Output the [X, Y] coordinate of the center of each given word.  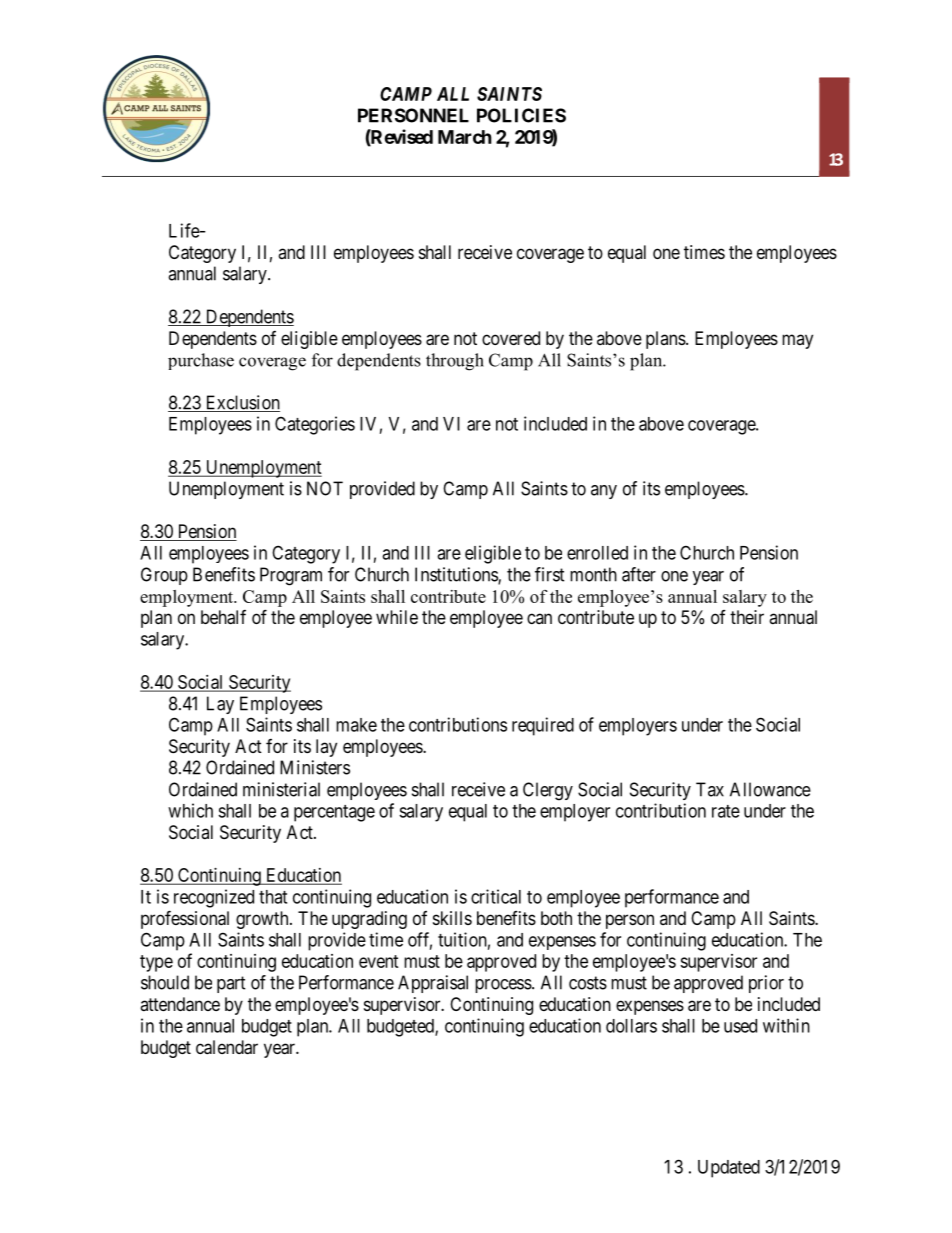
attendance [180, 1004]
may [797, 341]
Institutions [457, 575]
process [503, 986]
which [190, 810]
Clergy [548, 791]
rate [726, 811]
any [604, 492]
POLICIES [521, 115]
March [465, 137]
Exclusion [241, 403]
